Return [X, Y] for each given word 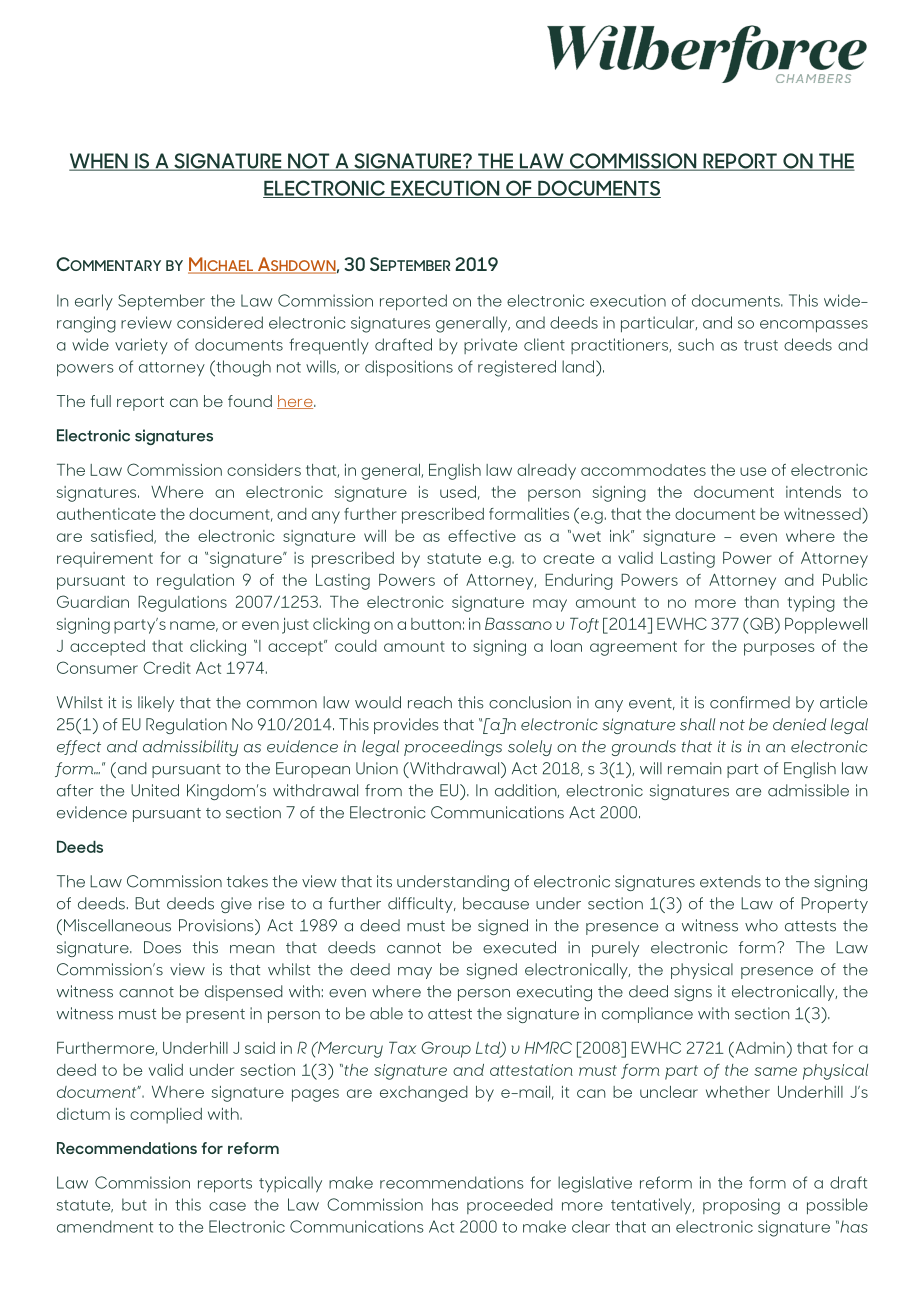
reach [430, 702]
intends [813, 492]
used [458, 492]
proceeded [510, 1206]
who [761, 925]
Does [162, 947]
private [490, 346]
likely [156, 704]
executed [519, 947]
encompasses [814, 326]
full [100, 401]
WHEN [99, 162]
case [227, 1206]
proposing [741, 1206]
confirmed [750, 702]
